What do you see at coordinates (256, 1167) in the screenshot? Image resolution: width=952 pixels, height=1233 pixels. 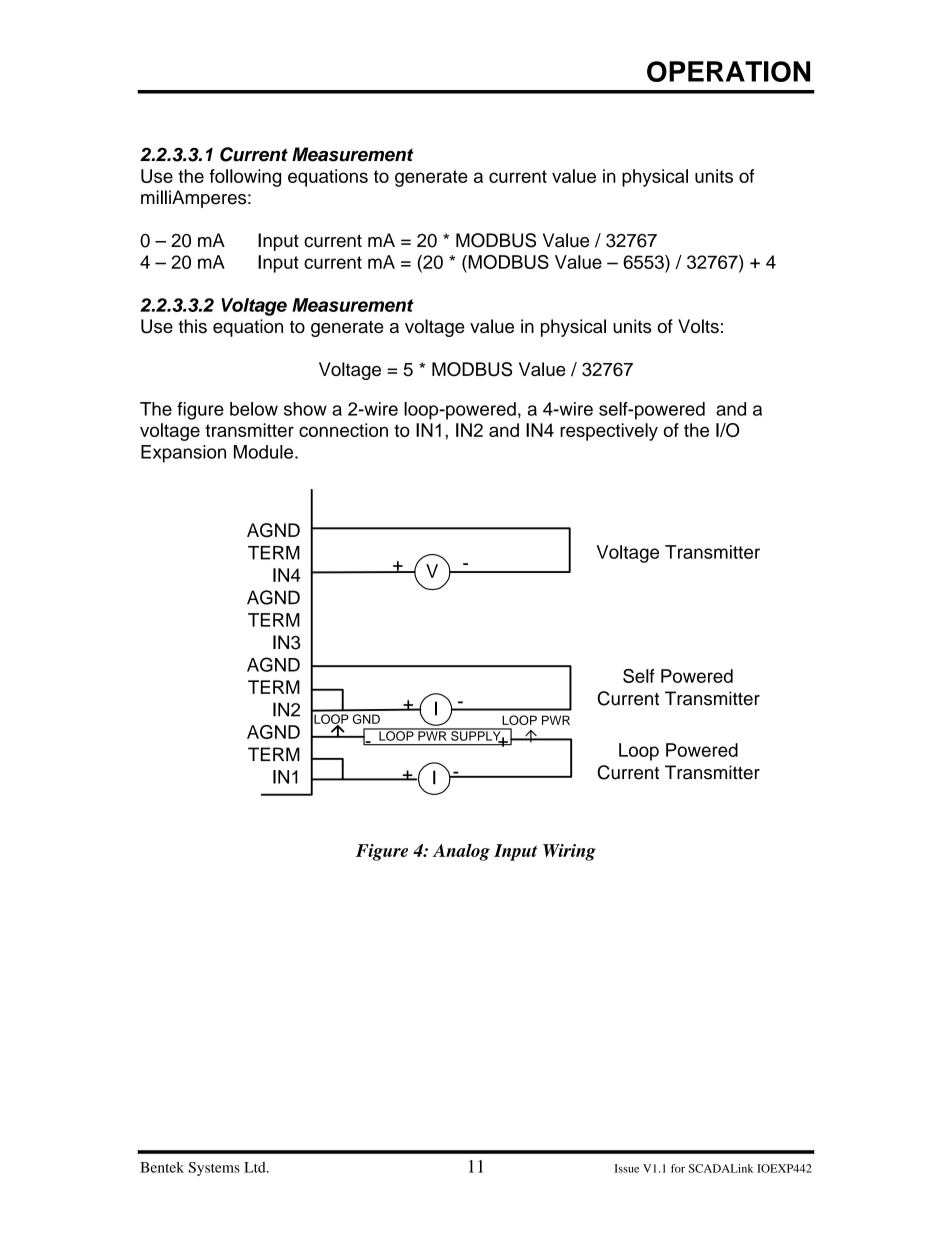 I see `Ltd` at bounding box center [256, 1167].
